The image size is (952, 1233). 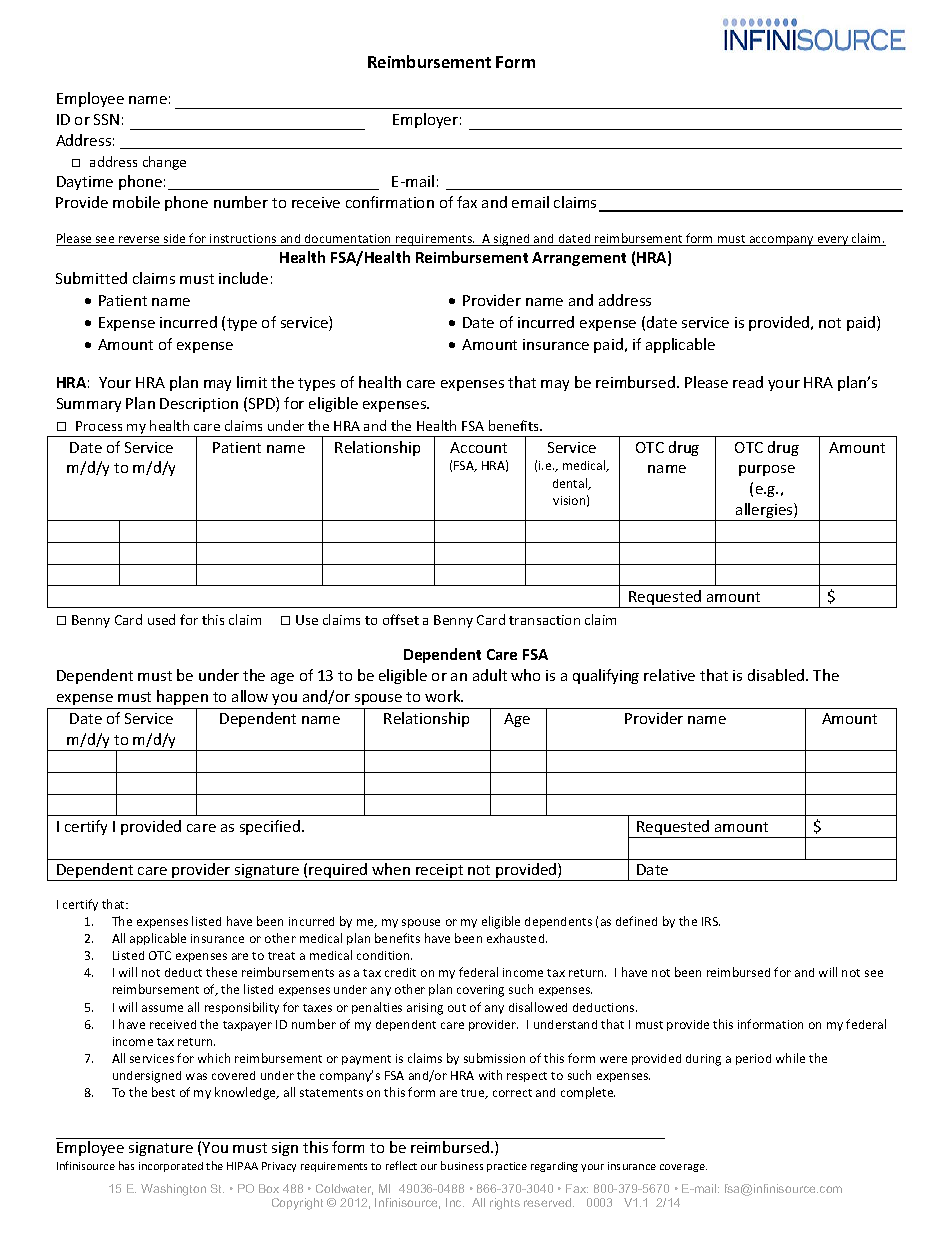 I want to click on disabled, so click(x=777, y=675).
